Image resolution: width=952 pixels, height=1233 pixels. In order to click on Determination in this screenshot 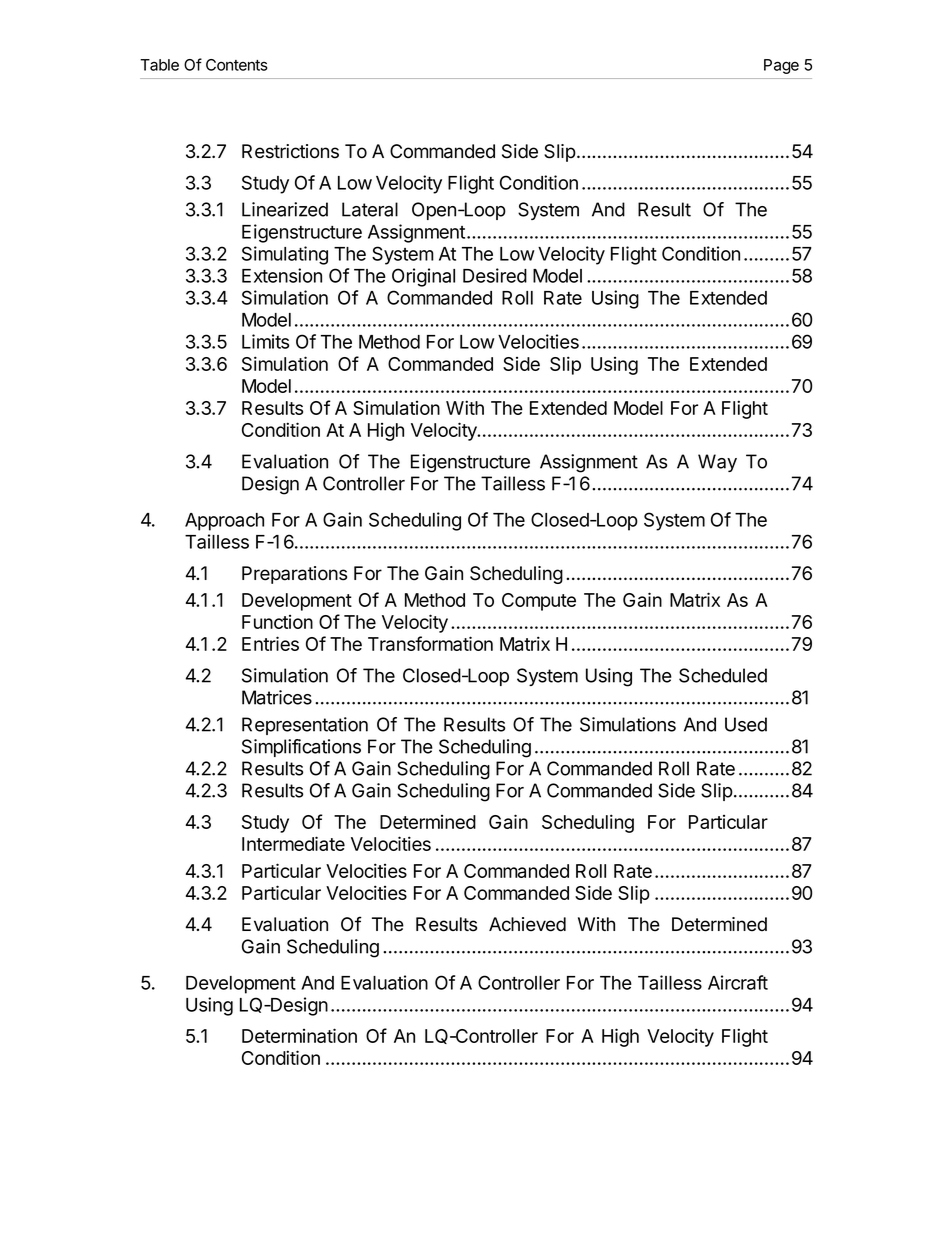, I will do `click(299, 1035)`.
